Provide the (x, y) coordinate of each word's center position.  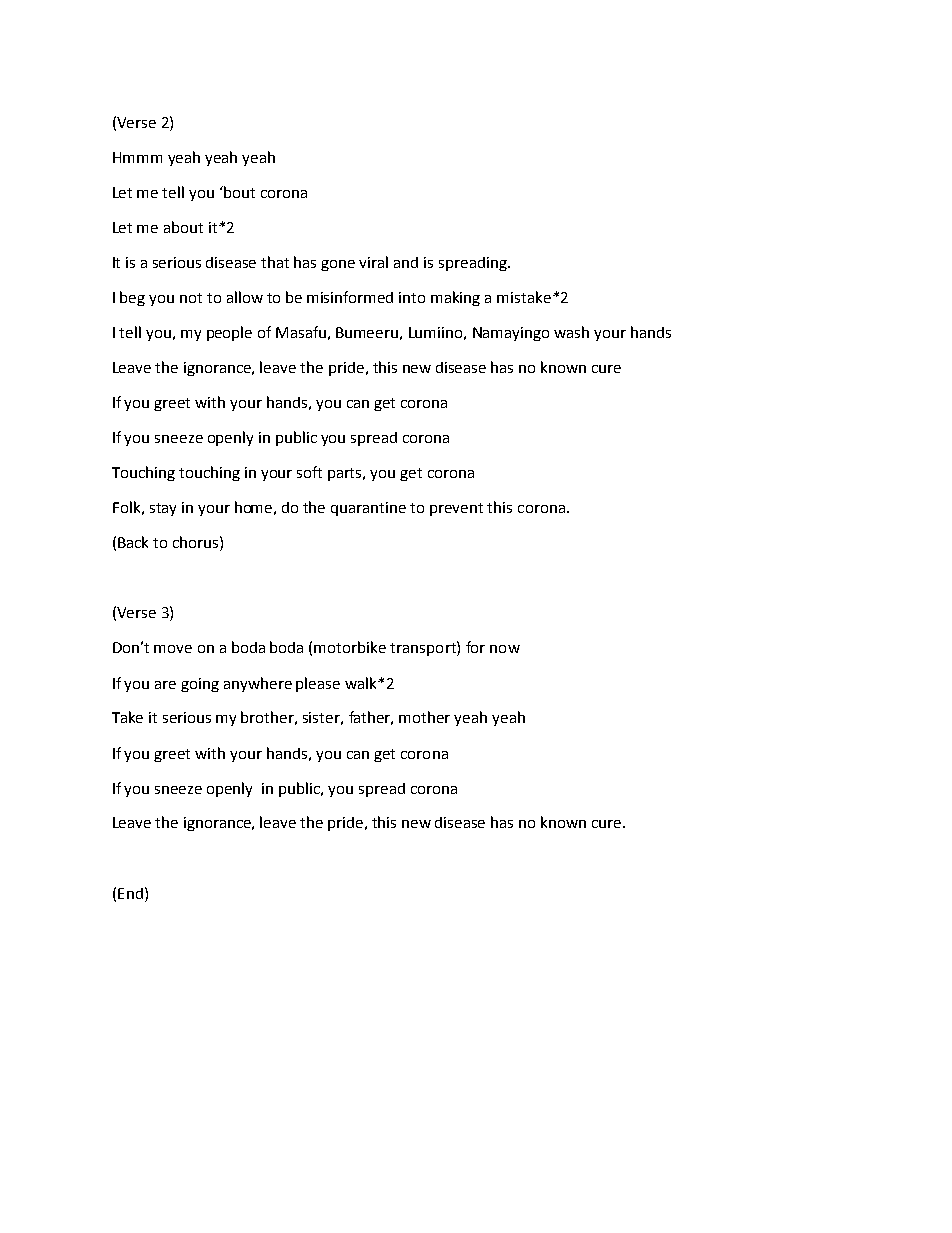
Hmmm (137, 157)
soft (309, 472)
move (173, 649)
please (318, 684)
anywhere (258, 684)
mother (424, 717)
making (455, 298)
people (229, 333)
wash (571, 332)
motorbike (350, 647)
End (130, 893)
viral (373, 262)
